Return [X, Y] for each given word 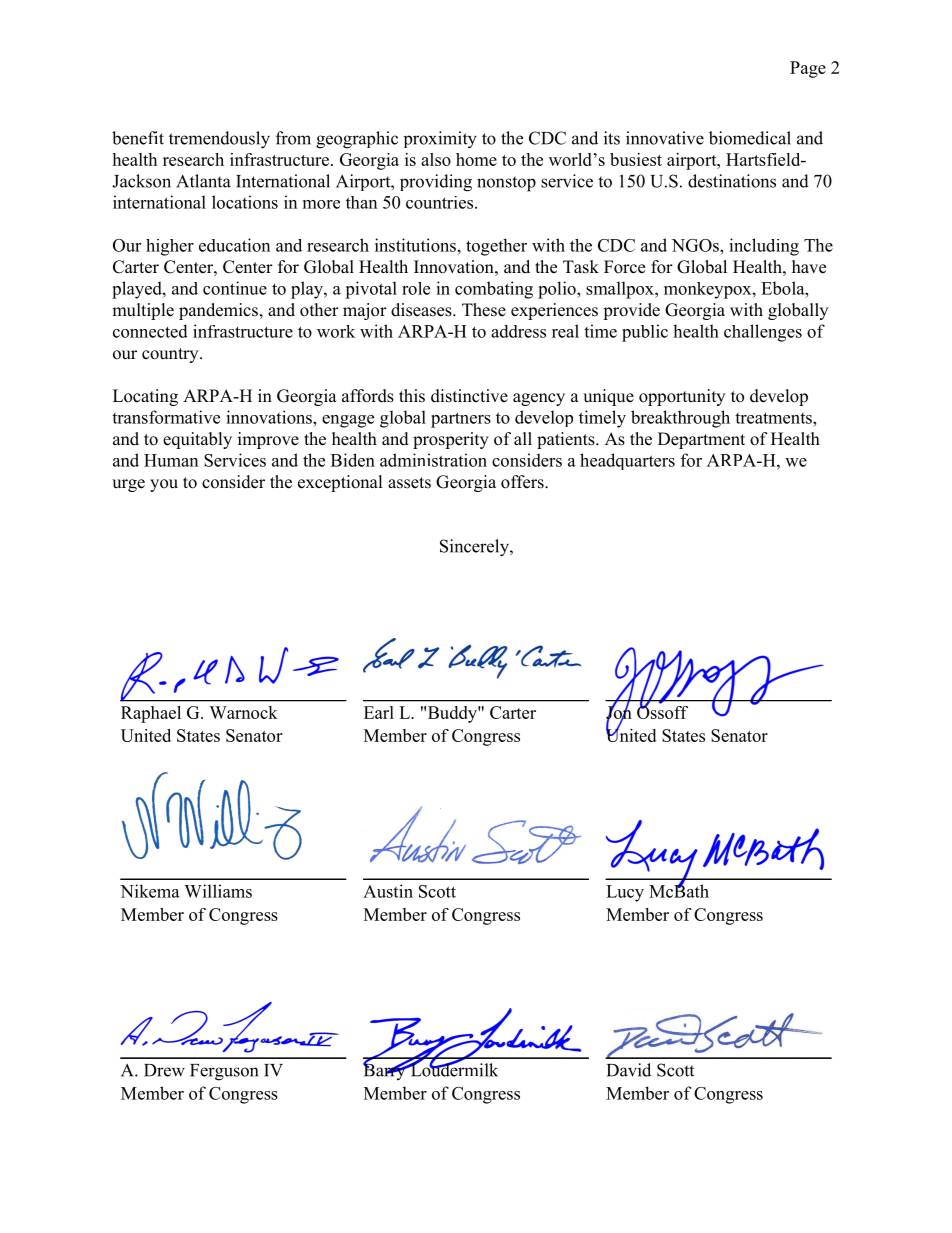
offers [523, 482]
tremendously [219, 140]
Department [701, 440]
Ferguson [224, 1072]
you [164, 485]
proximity [440, 140]
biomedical [750, 138]
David [629, 1070]
